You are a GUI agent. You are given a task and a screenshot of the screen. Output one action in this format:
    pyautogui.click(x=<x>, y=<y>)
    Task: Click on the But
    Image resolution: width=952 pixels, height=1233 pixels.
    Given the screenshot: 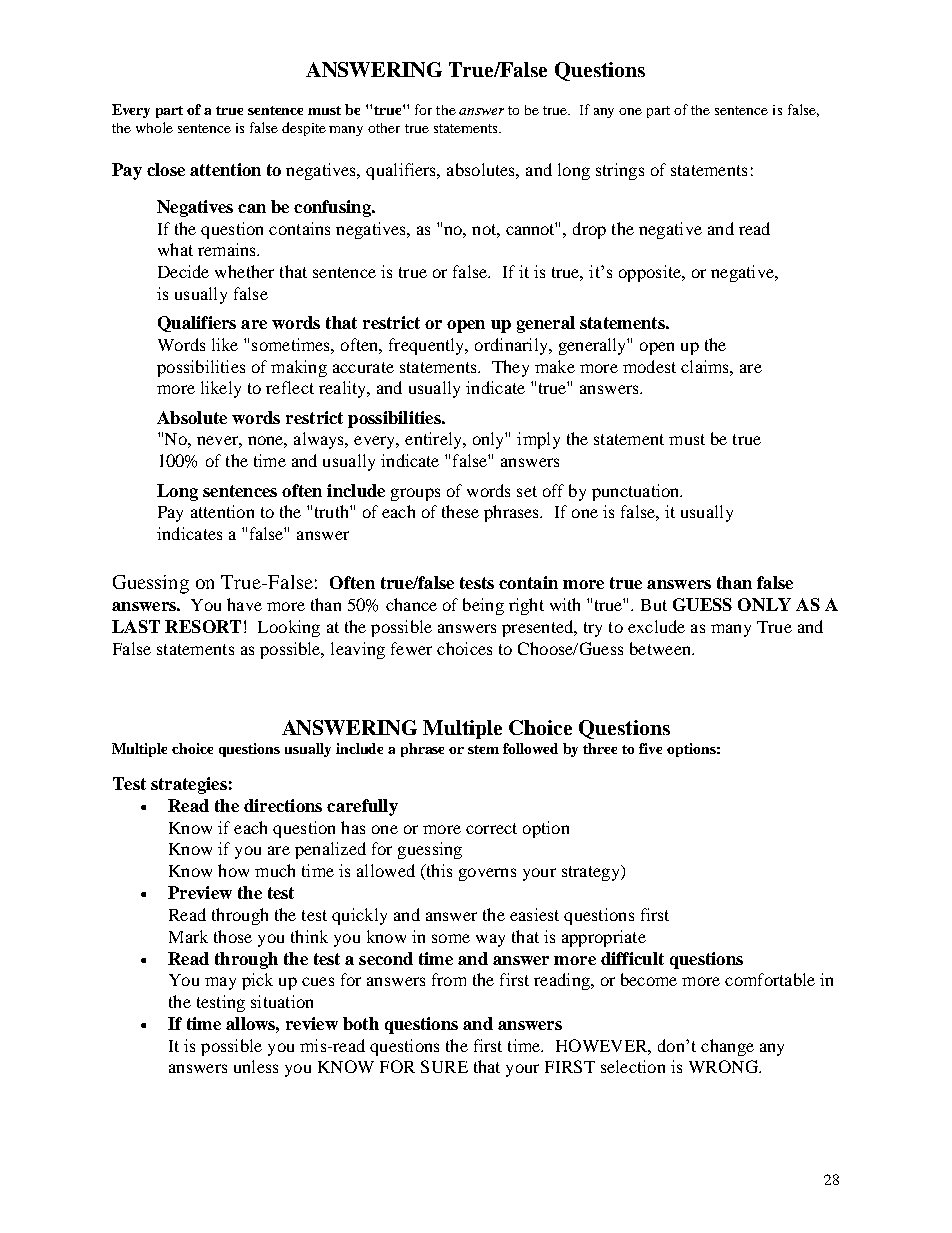 What is the action you would take?
    pyautogui.click(x=654, y=605)
